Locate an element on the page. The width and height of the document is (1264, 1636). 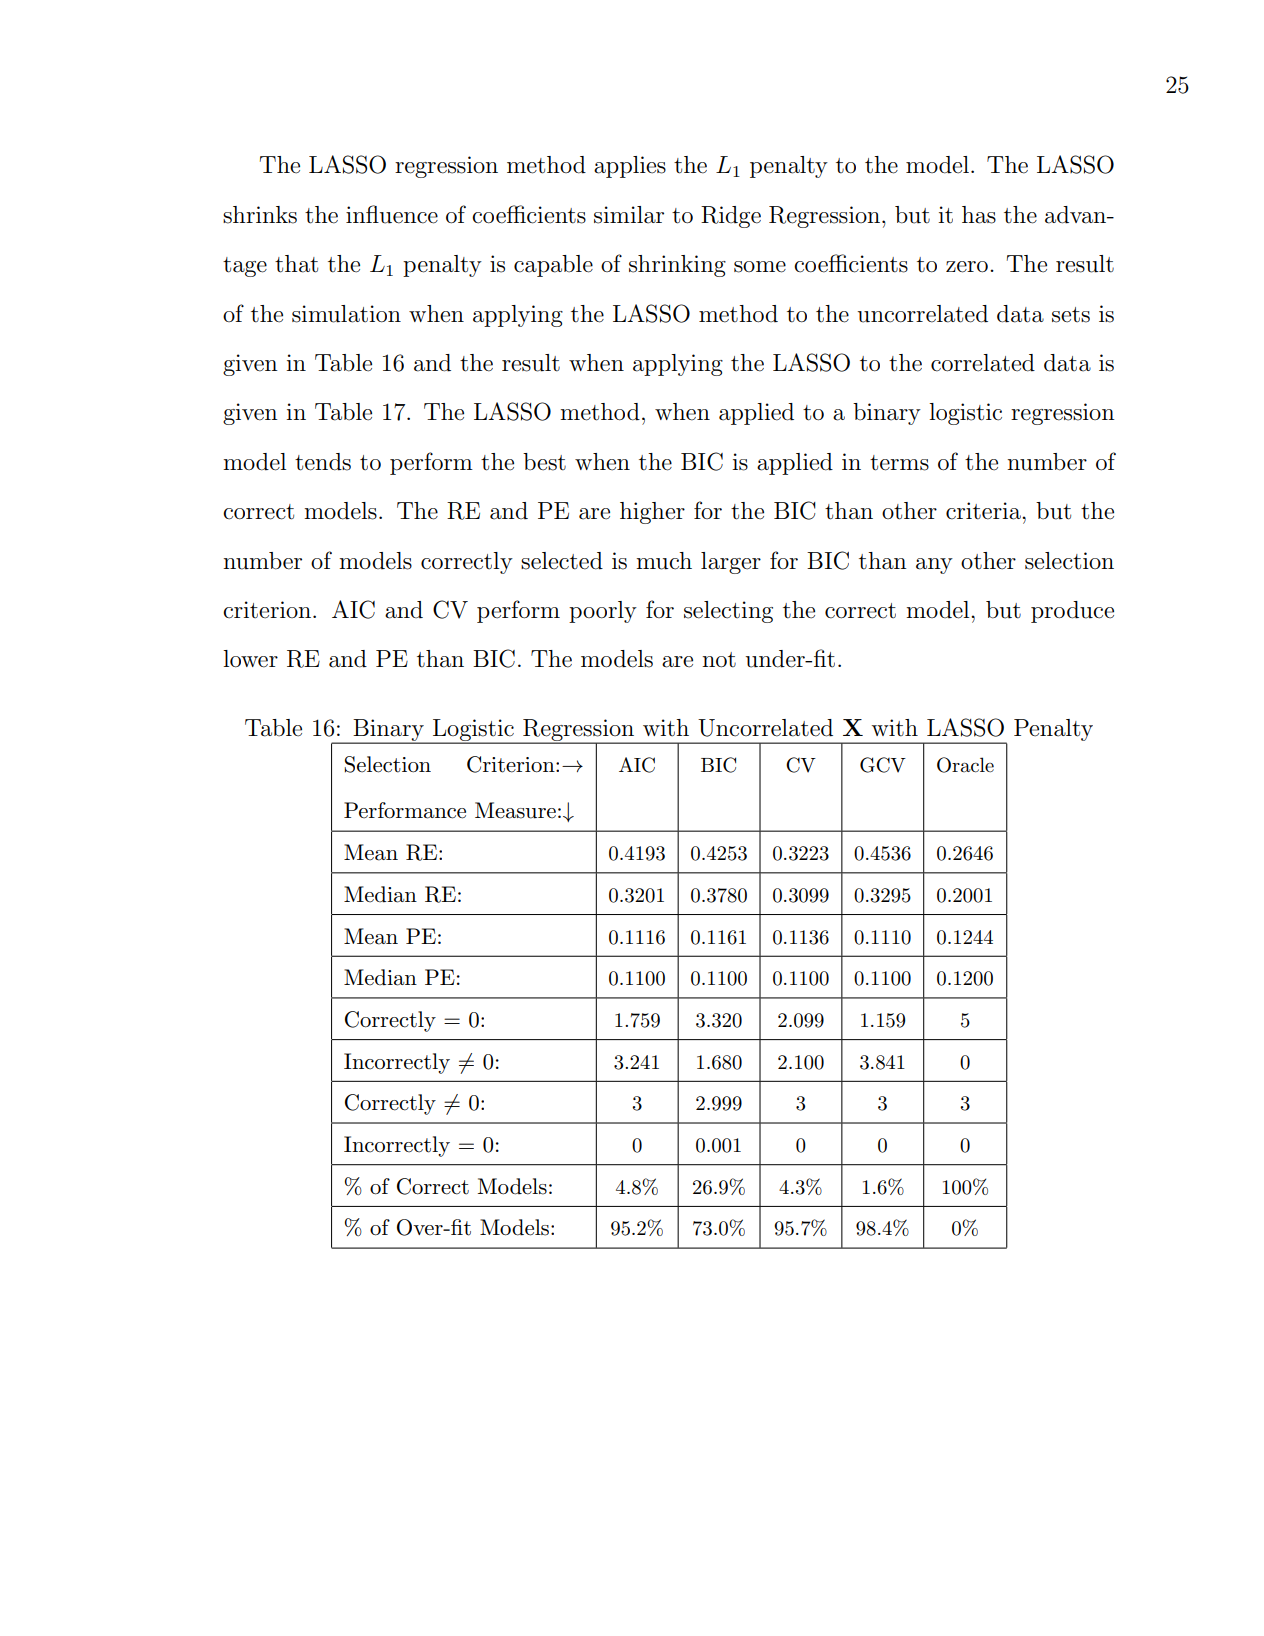
influence is located at coordinates (392, 214).
